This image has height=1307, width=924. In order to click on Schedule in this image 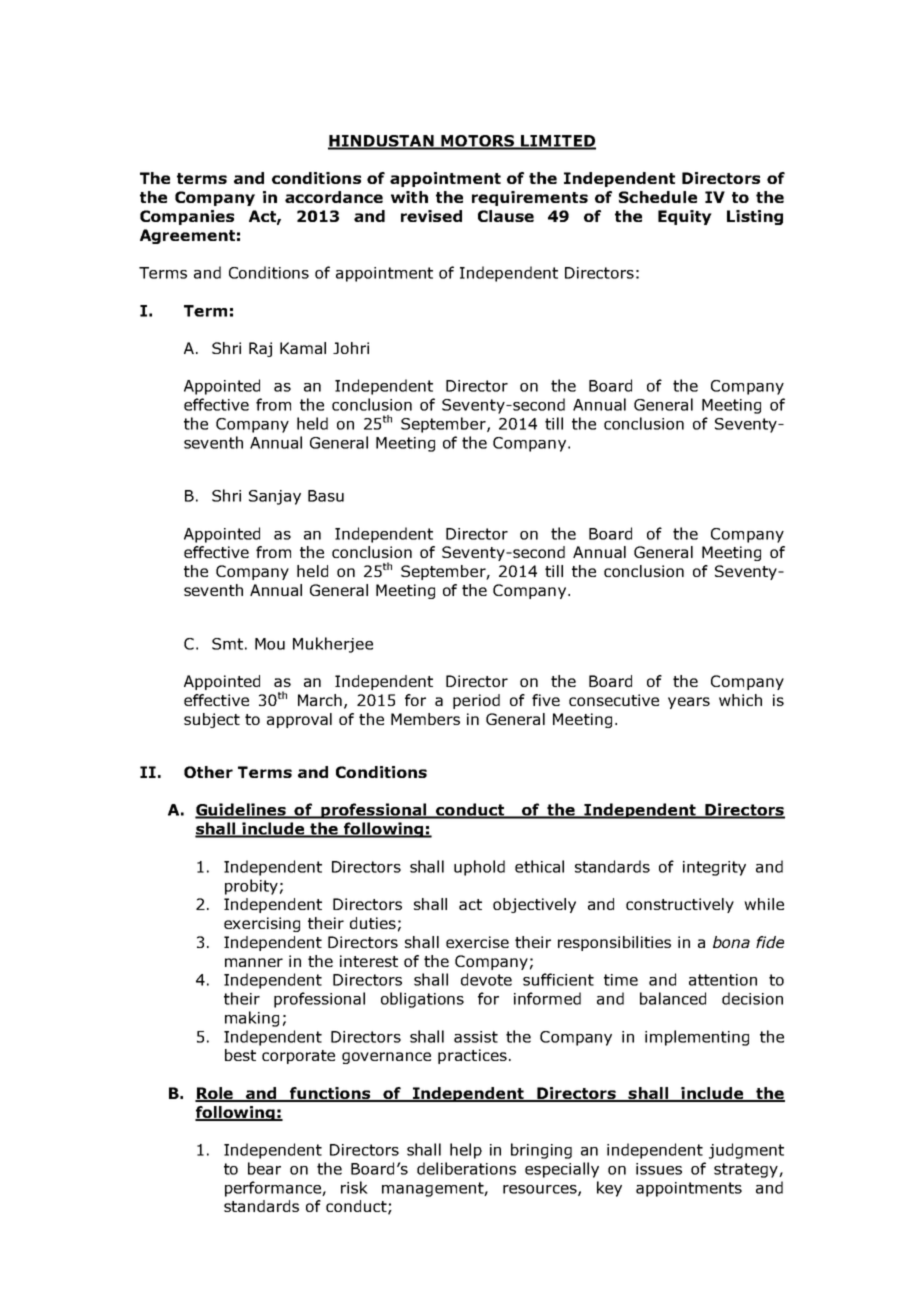, I will do `click(658, 197)`.
